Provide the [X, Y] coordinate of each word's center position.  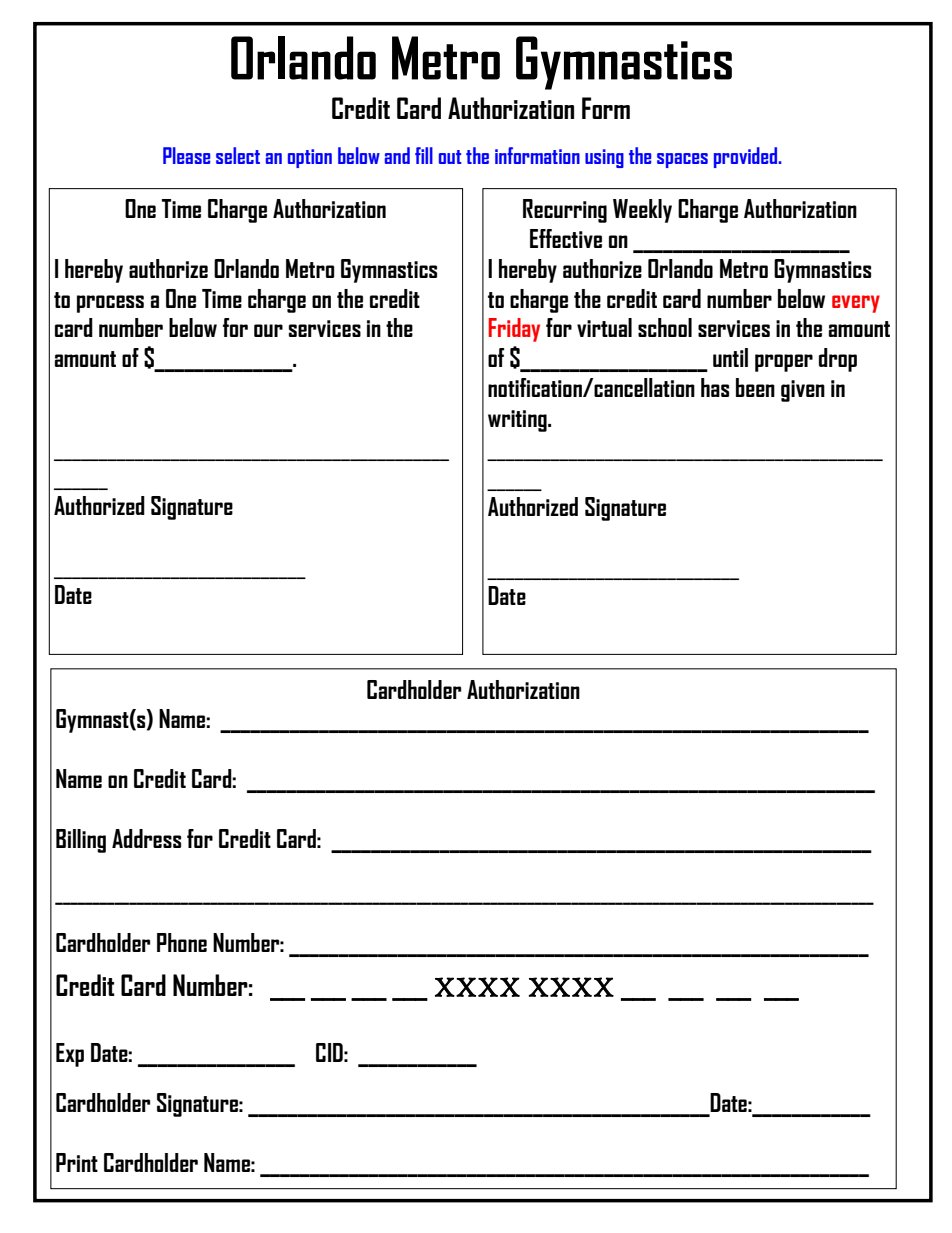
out [450, 157]
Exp [70, 1055]
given [803, 391]
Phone [182, 942]
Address [146, 838]
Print [77, 1162]
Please [186, 155]
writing [518, 421]
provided [747, 157]
